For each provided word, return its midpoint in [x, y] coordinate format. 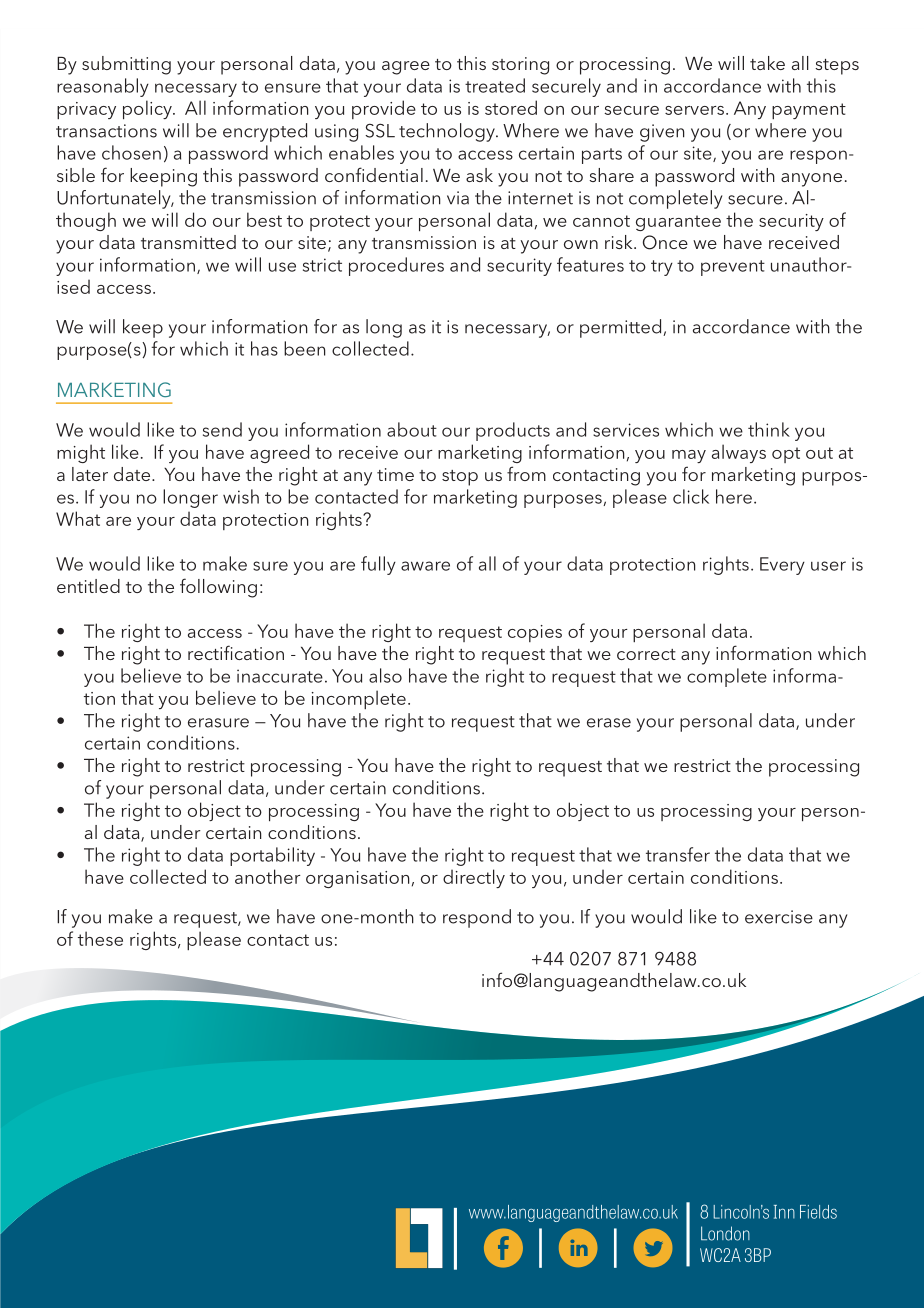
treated [495, 85]
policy [148, 109]
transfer [678, 854]
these [100, 938]
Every [782, 566]
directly [474, 878]
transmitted [188, 242]
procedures [396, 266]
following [218, 588]
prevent [733, 268]
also [385, 675]
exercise [779, 917]
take [767, 63]
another [268, 876]
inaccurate [280, 676]
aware [425, 566]
